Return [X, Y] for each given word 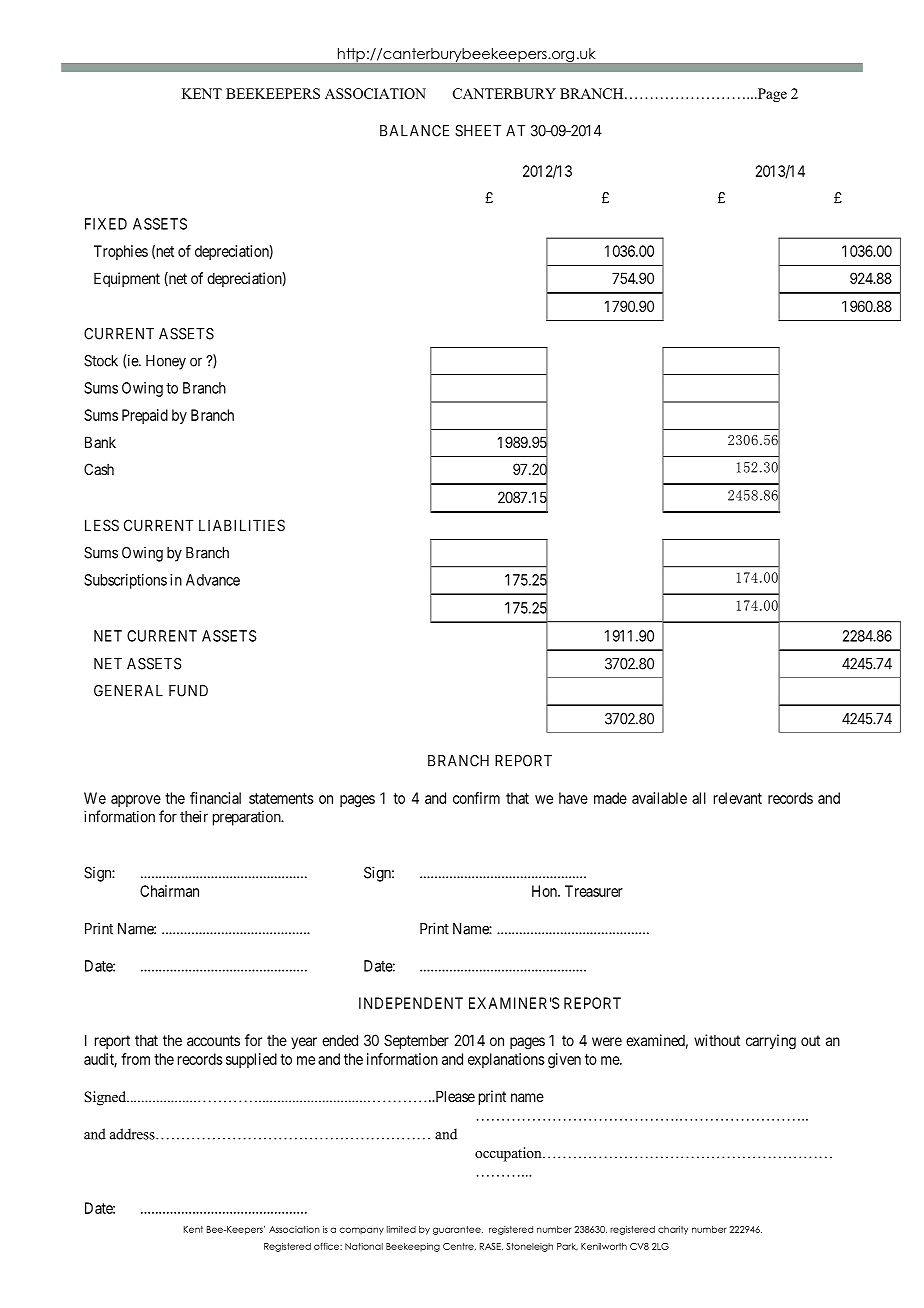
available [659, 798]
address [133, 1134]
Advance [213, 580]
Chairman [169, 891]
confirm [476, 798]
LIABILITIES [242, 525]
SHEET [478, 131]
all [699, 798]
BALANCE [414, 131]
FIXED [106, 224]
